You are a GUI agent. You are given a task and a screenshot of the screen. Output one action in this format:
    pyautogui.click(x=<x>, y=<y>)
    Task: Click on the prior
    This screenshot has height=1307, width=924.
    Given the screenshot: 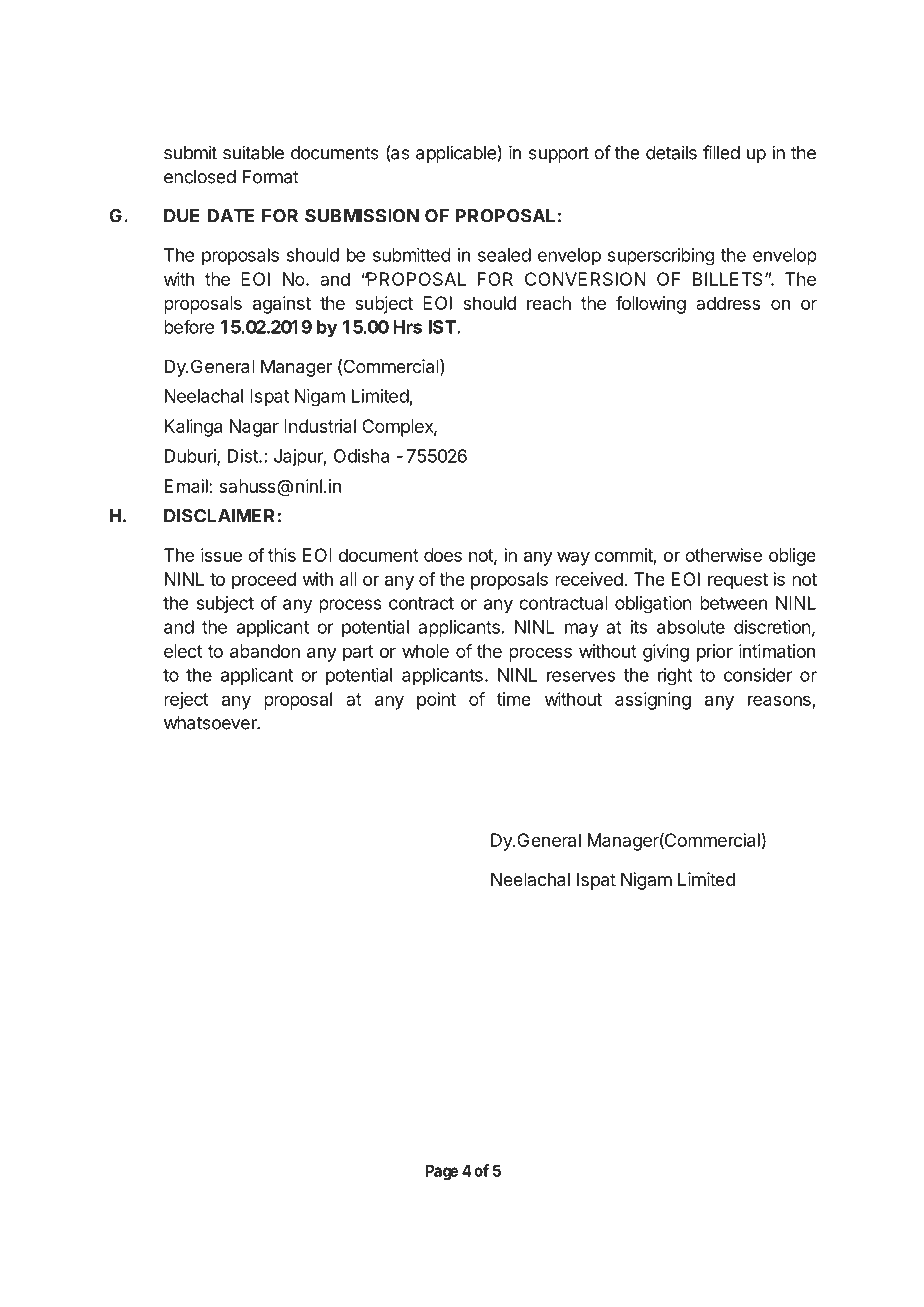 What is the action you would take?
    pyautogui.click(x=715, y=653)
